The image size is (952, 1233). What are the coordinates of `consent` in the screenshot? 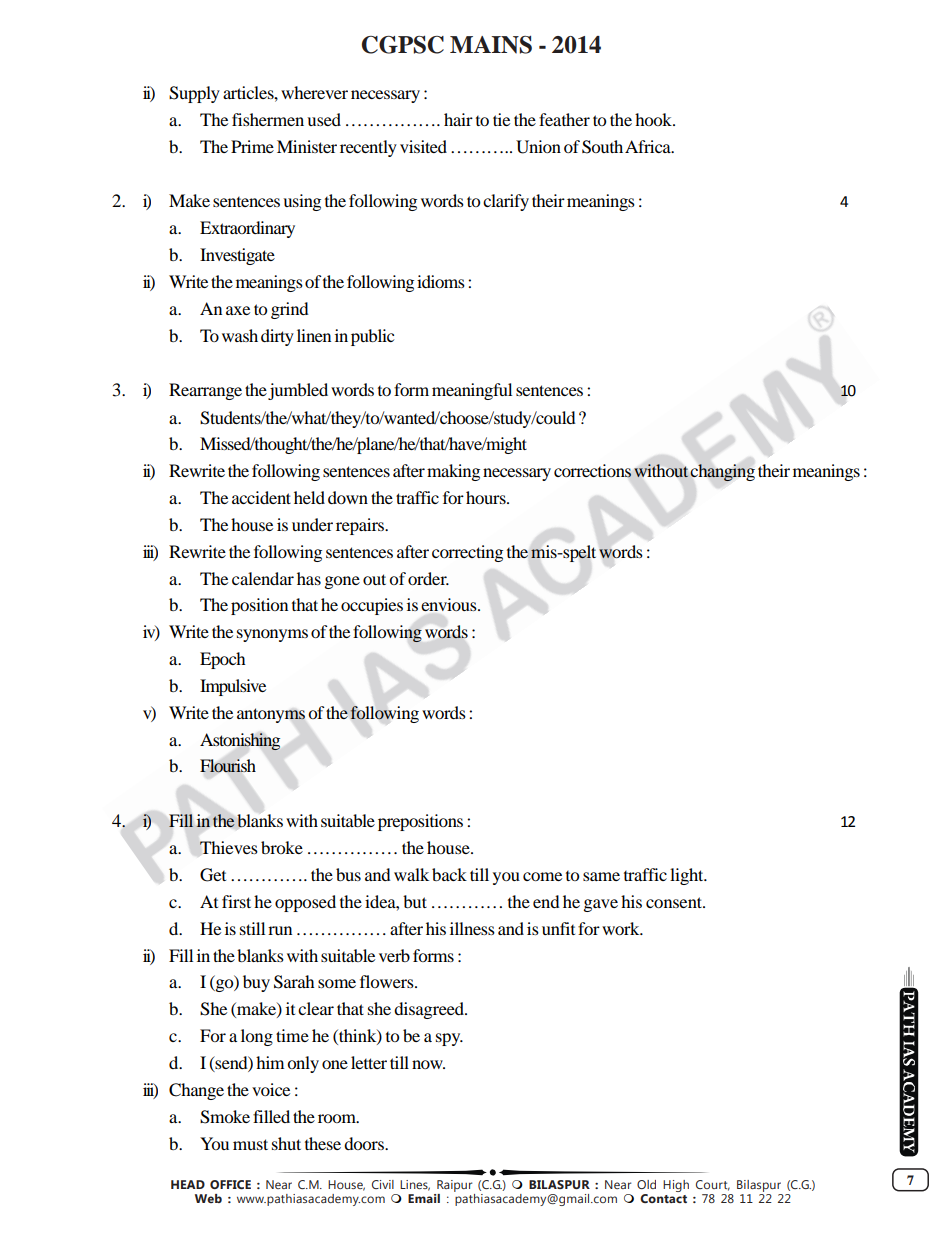 It's located at (675, 902).
